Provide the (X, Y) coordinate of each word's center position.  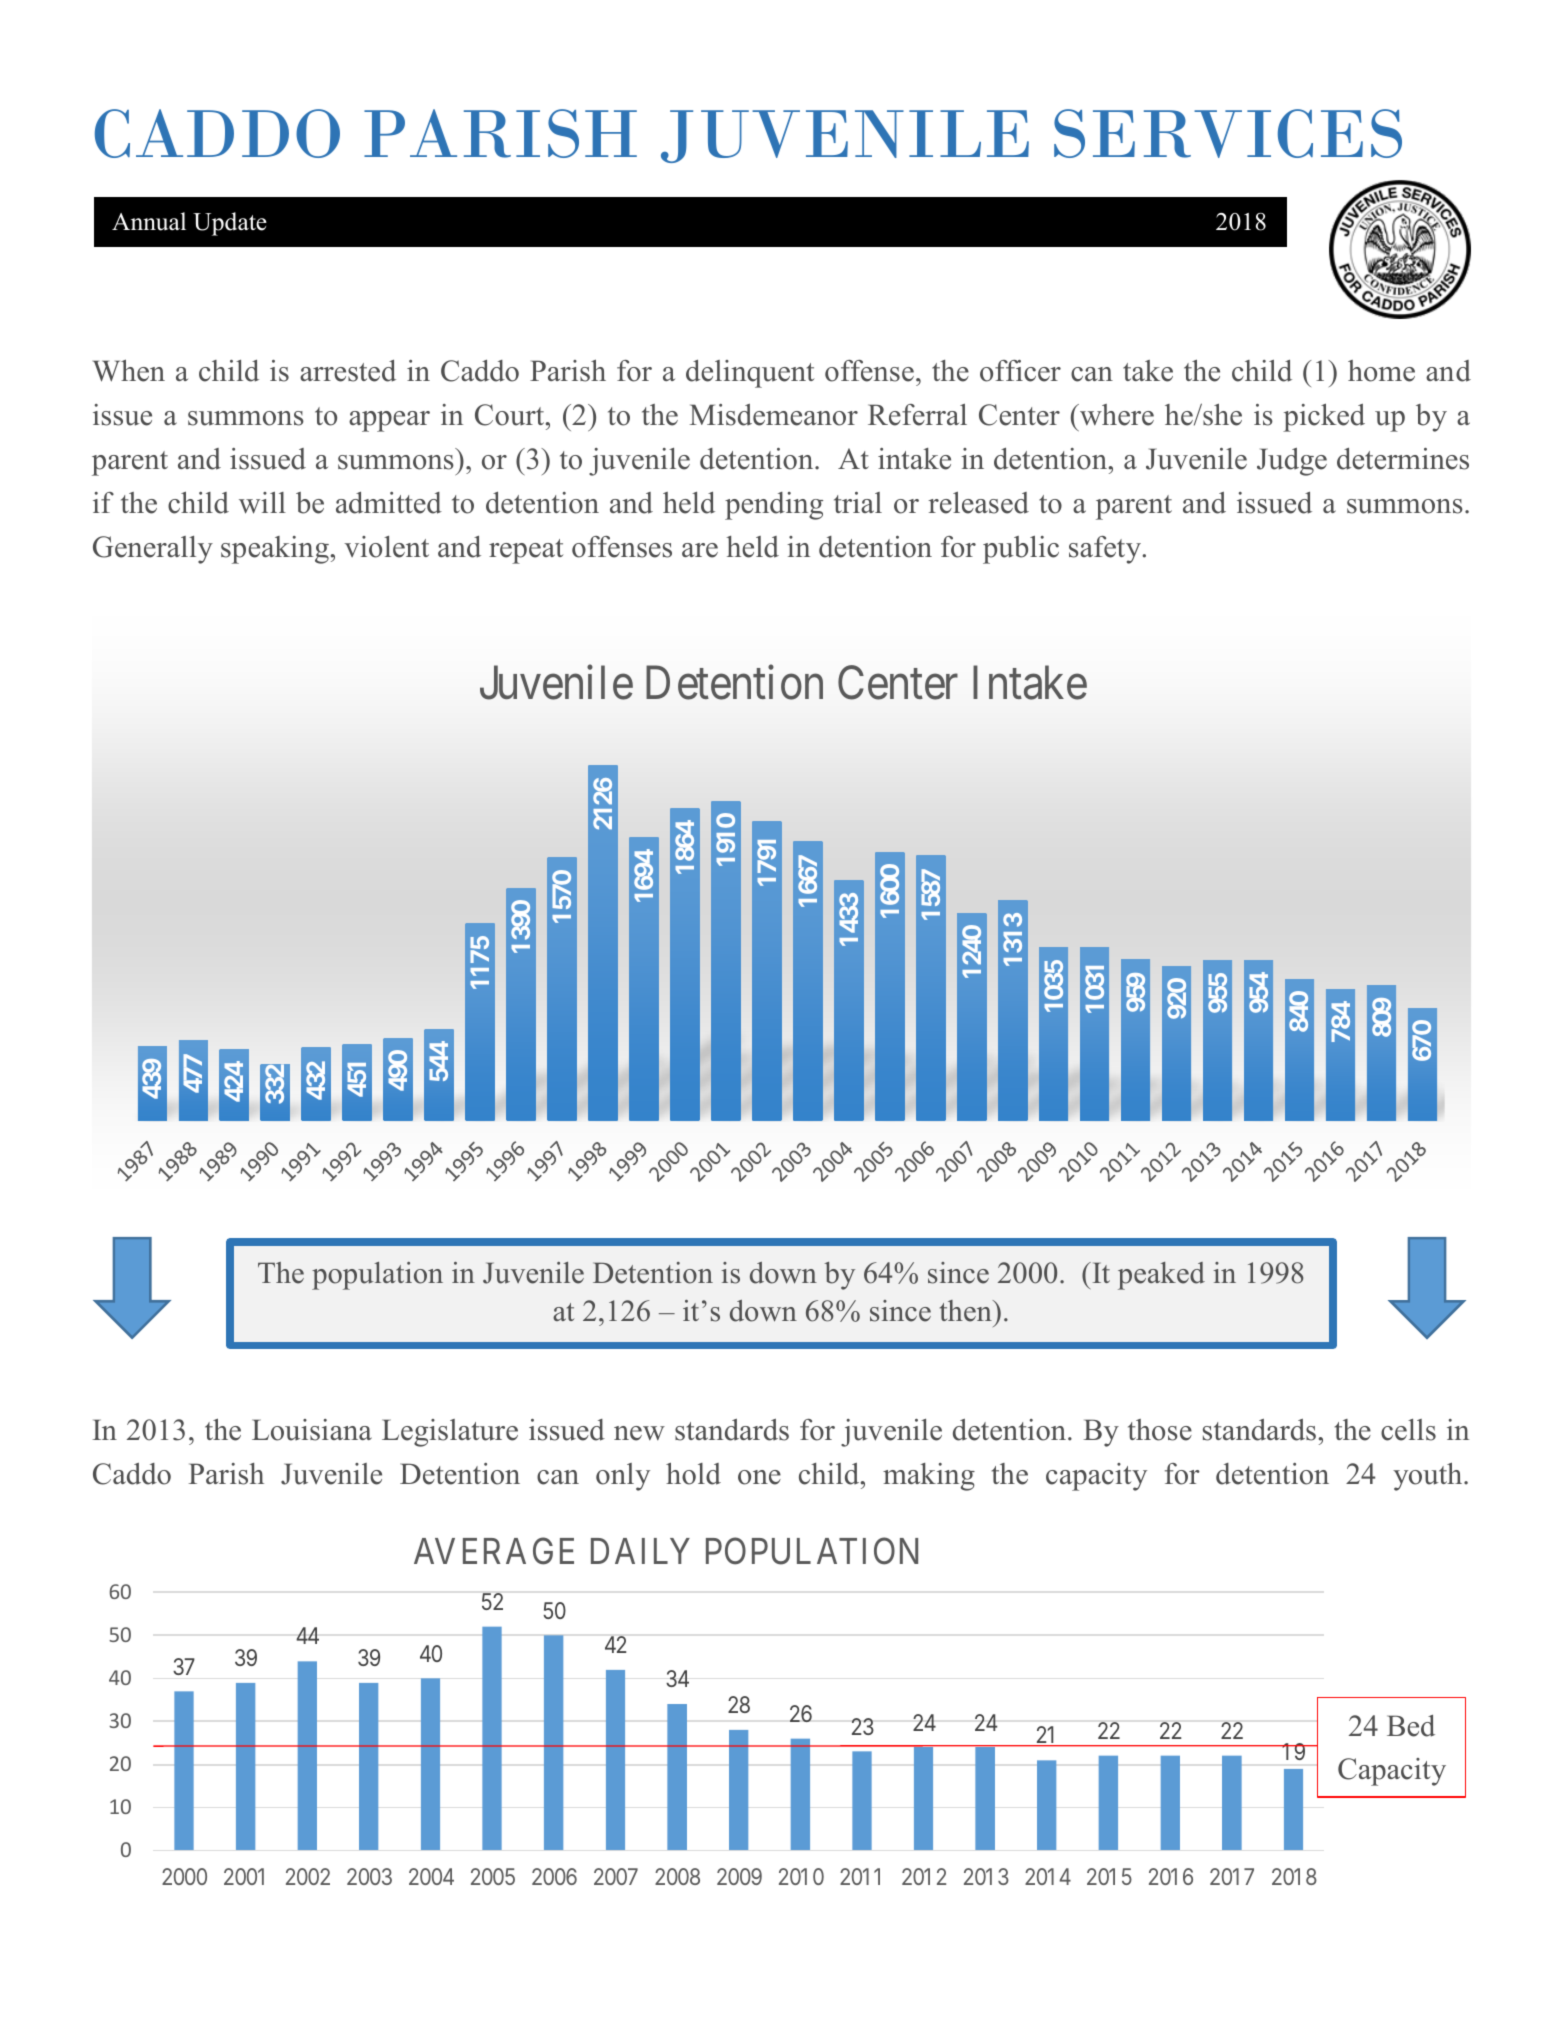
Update (230, 224)
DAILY (640, 1551)
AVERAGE (494, 1551)
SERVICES (1228, 133)
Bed (1411, 1726)
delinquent (750, 374)
